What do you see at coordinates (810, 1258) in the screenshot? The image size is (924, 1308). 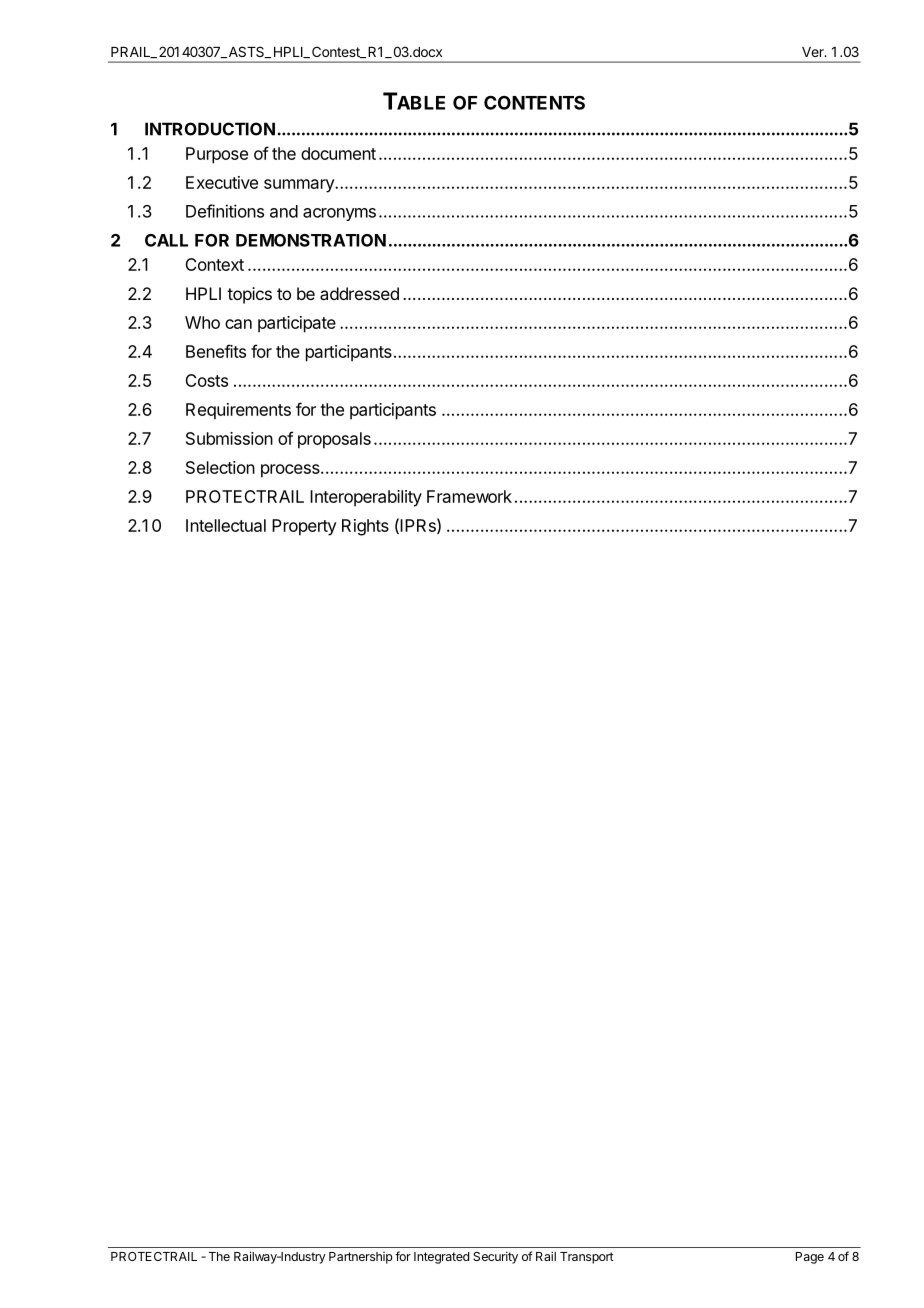 I see `Page` at bounding box center [810, 1258].
